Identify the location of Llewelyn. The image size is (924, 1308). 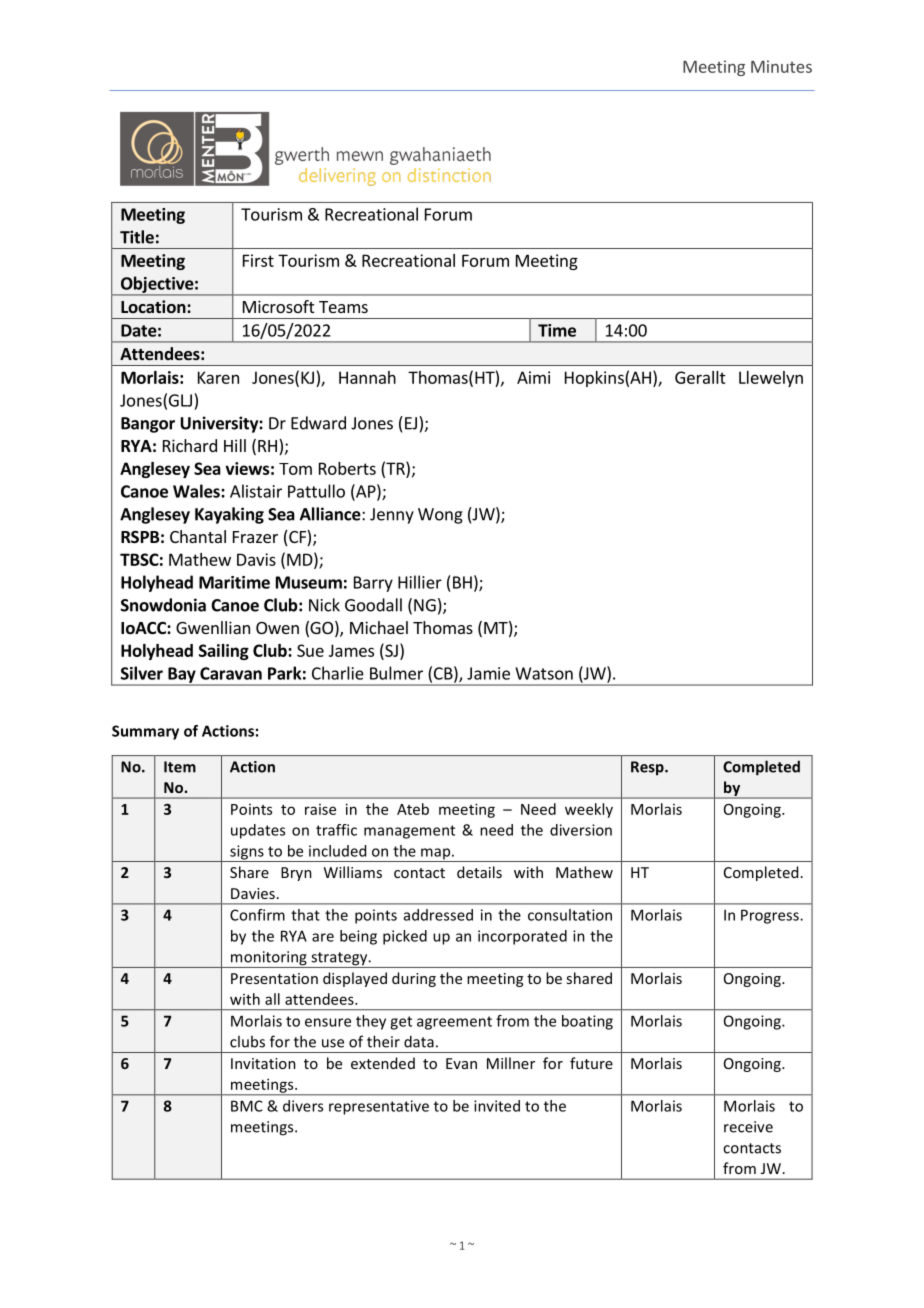
(771, 379).
